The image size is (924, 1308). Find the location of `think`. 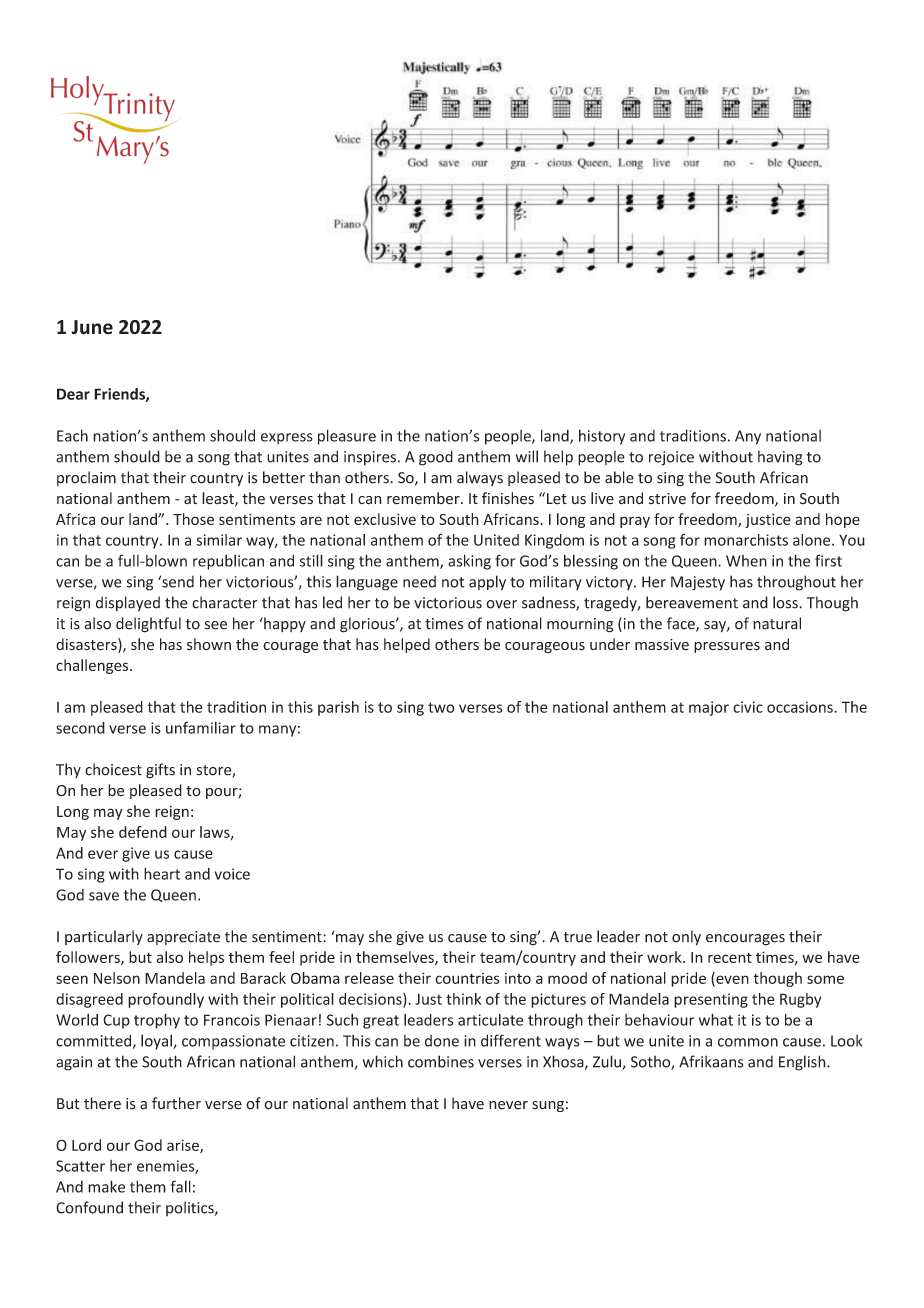

think is located at coordinates (463, 999).
